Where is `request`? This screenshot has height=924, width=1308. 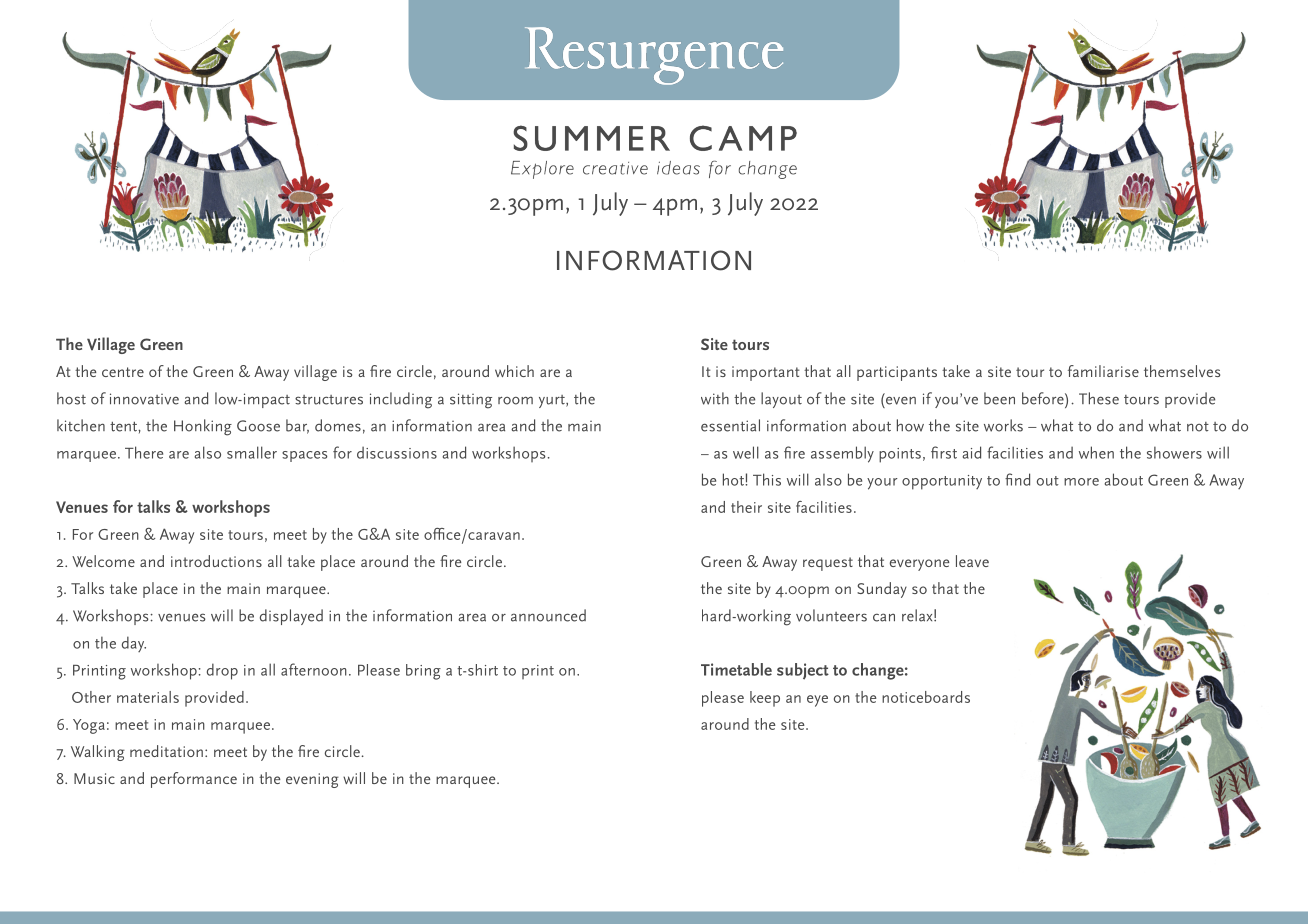 request is located at coordinates (828, 564).
